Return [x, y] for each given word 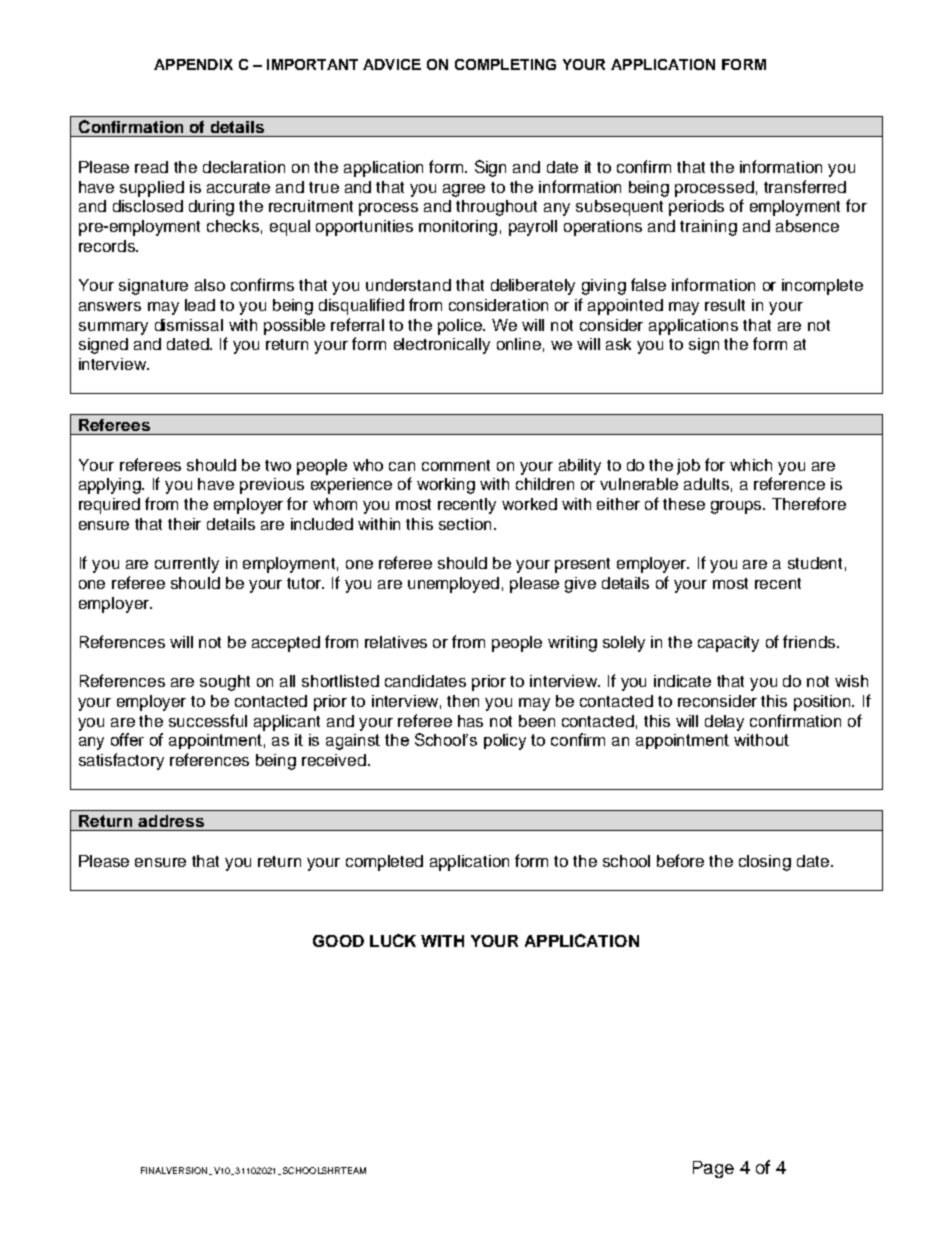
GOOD [338, 941]
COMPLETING [505, 64]
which [751, 465]
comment [456, 465]
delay [724, 723]
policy [505, 742]
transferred [805, 186]
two [278, 465]
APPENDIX [193, 64]
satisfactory [121, 761]
